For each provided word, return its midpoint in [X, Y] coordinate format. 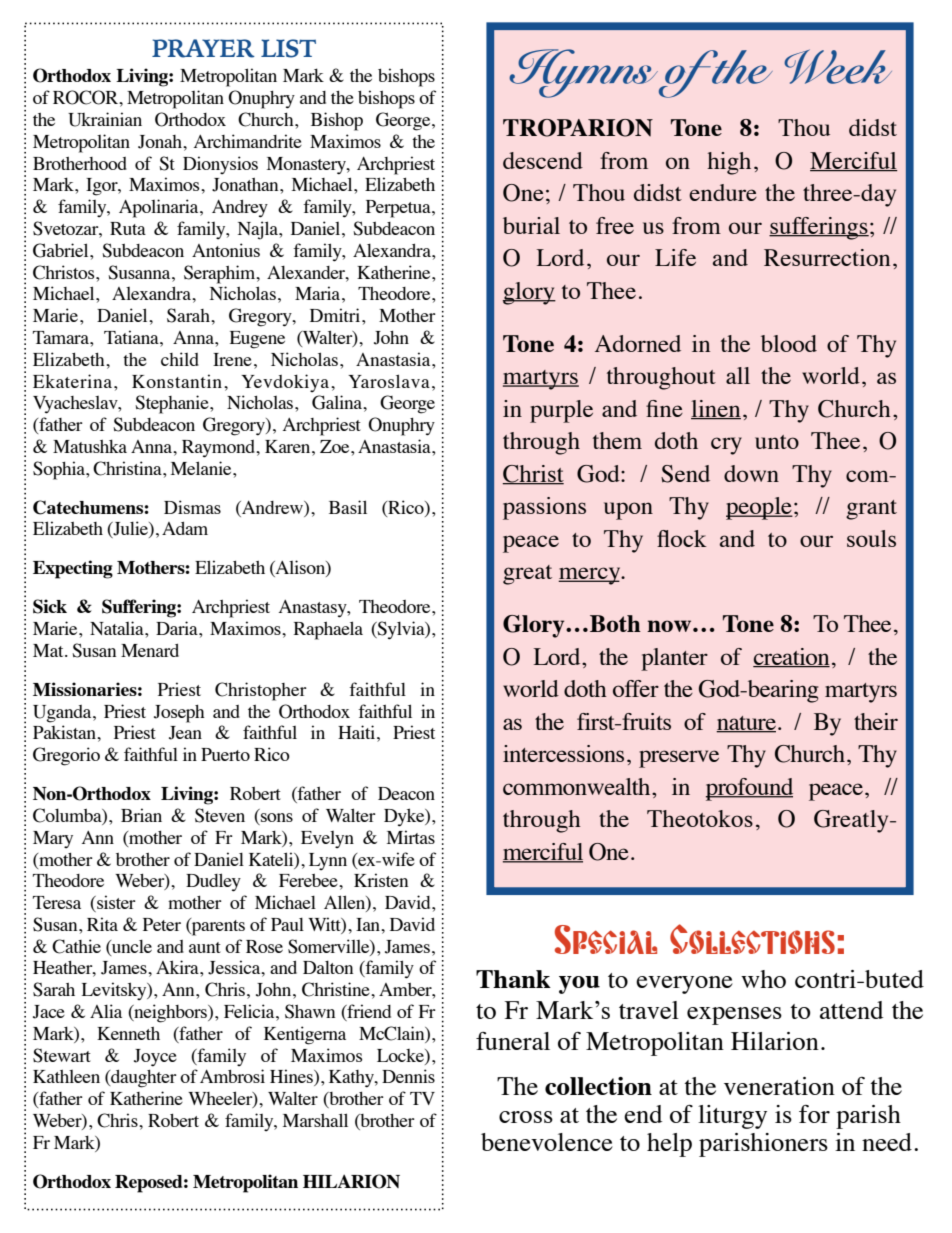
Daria [178, 628]
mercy [590, 576]
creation [791, 657]
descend [543, 160]
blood [789, 343]
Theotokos [700, 818]
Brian [141, 815]
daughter [143, 1079]
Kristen [381, 880]
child [180, 359]
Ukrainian [105, 119]
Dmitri [336, 315]
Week [838, 66]
